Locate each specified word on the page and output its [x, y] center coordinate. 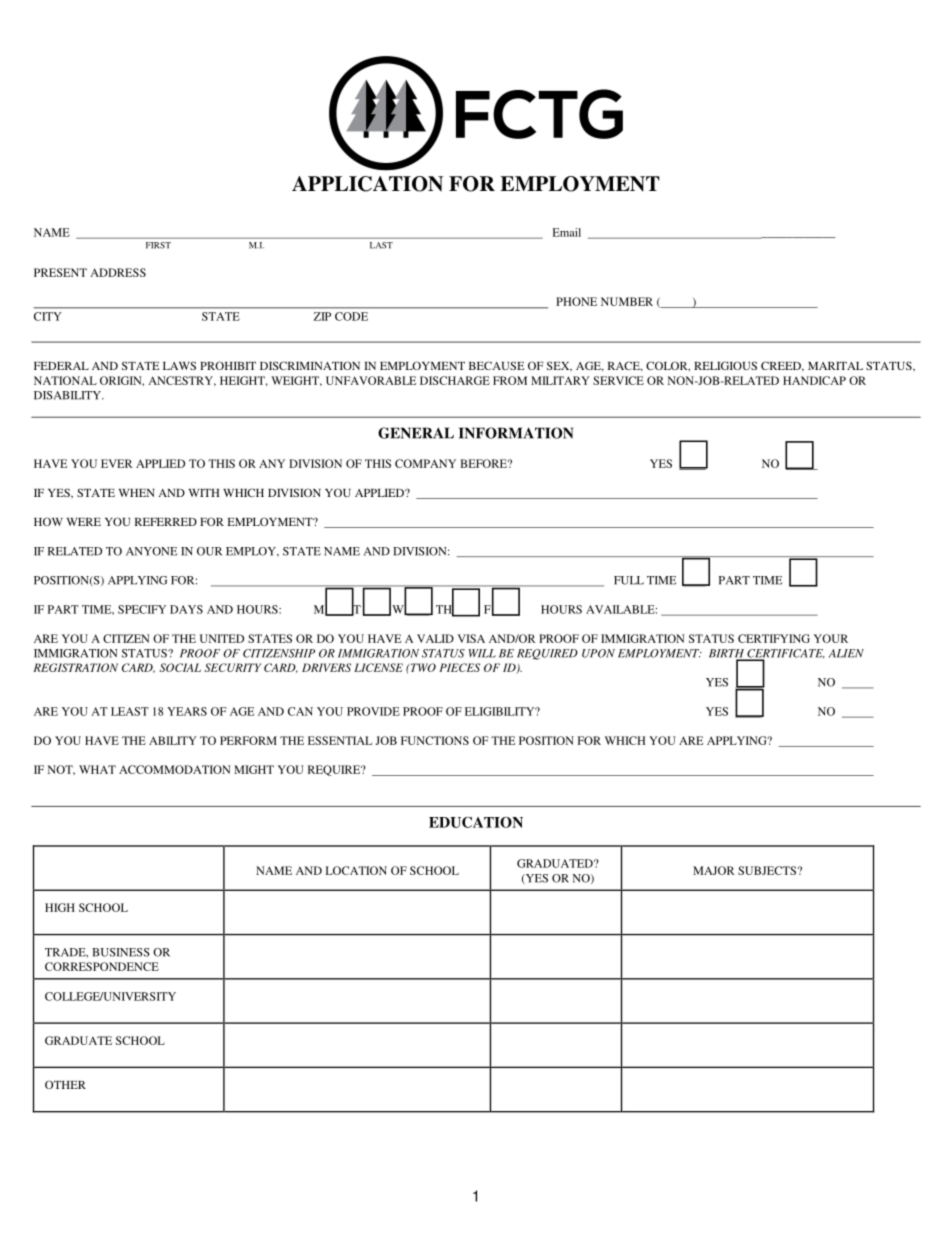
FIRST [158, 245]
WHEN [136, 493]
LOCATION [356, 870]
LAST [381, 245]
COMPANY [425, 463]
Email [566, 232]
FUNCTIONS [435, 740]
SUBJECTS [767, 870]
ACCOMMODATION [175, 769]
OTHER [65, 1084]
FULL [629, 580]
